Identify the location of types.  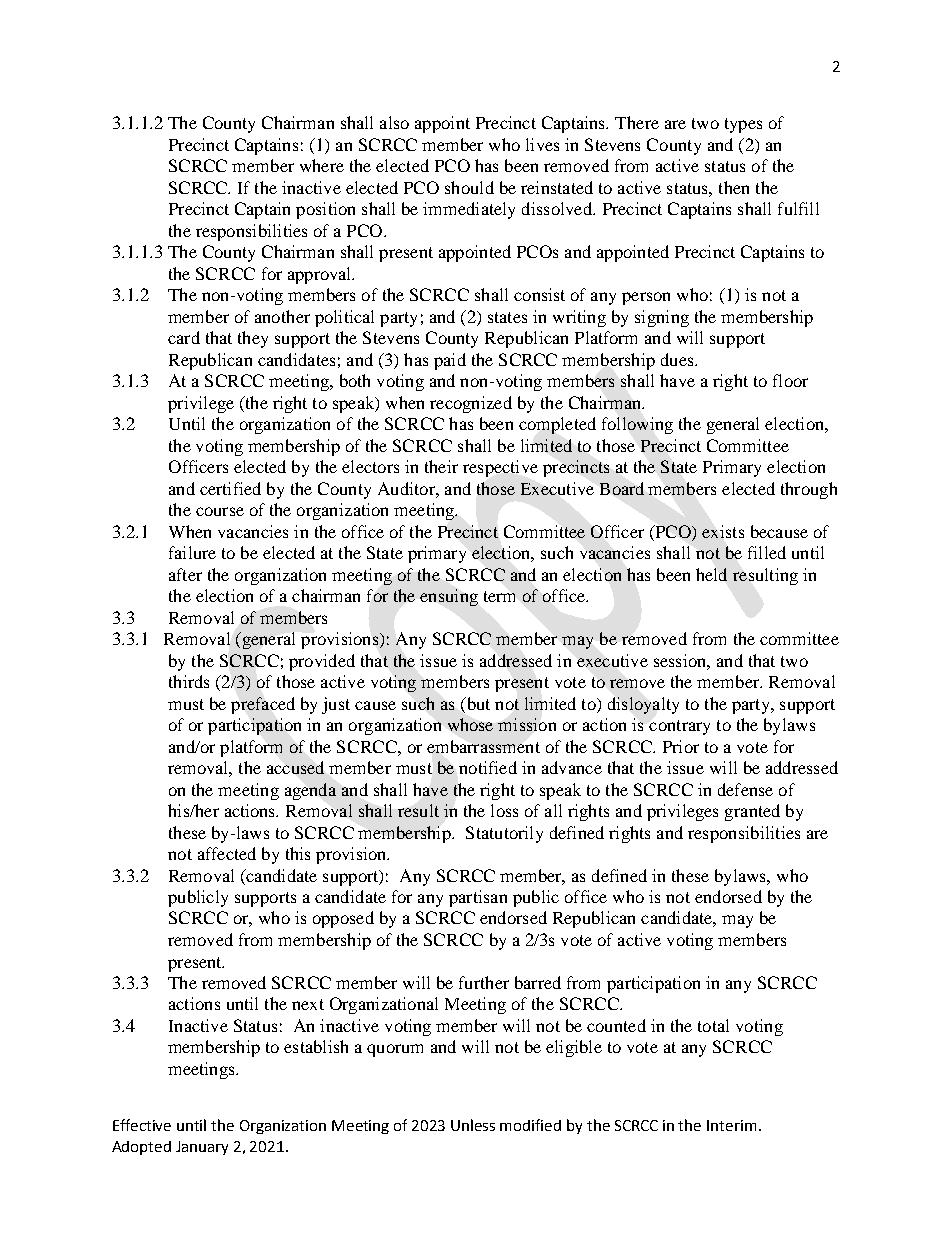
(743, 125).
